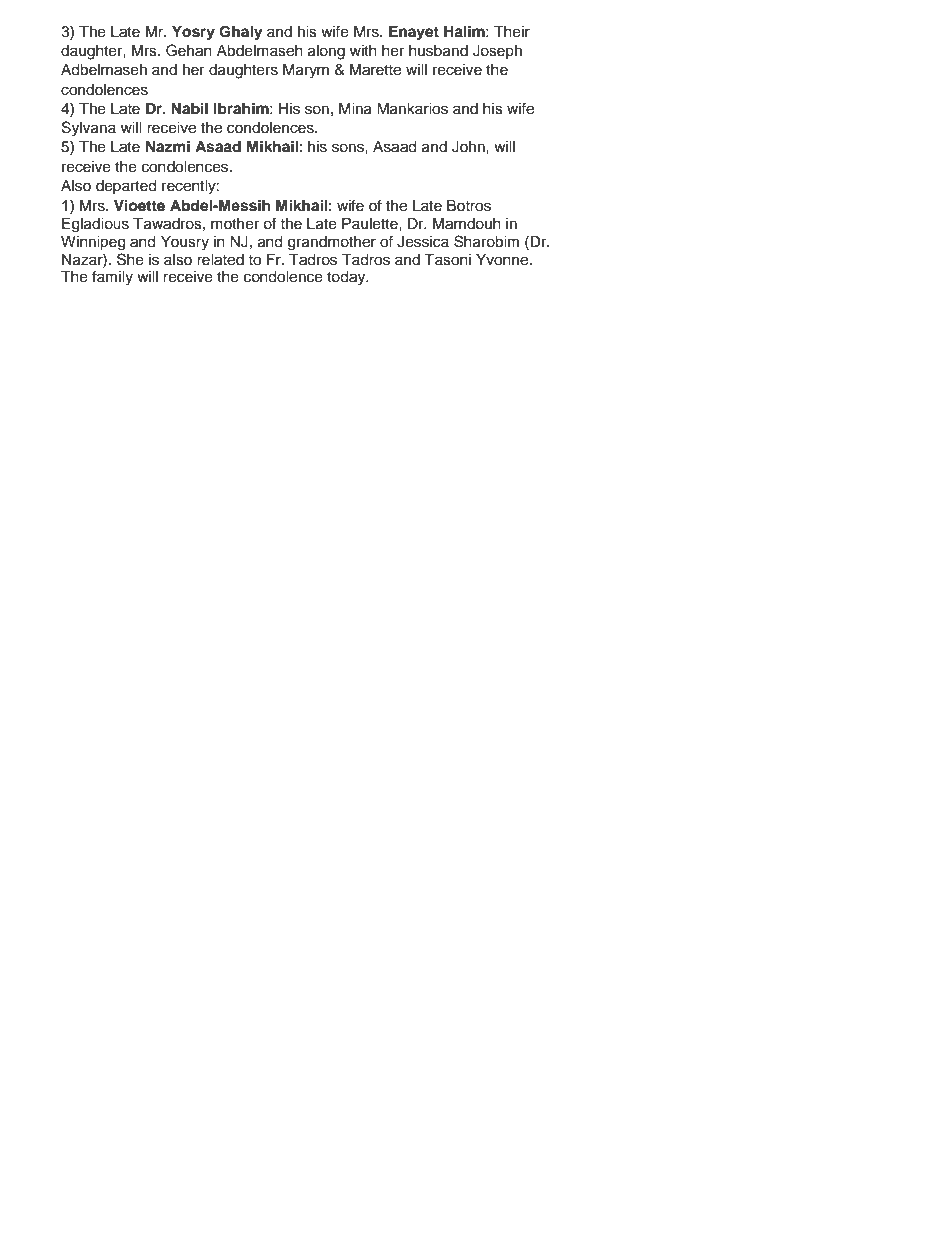 This page has width=952, height=1233. What do you see at coordinates (355, 109) in the page?
I see `Mina` at bounding box center [355, 109].
